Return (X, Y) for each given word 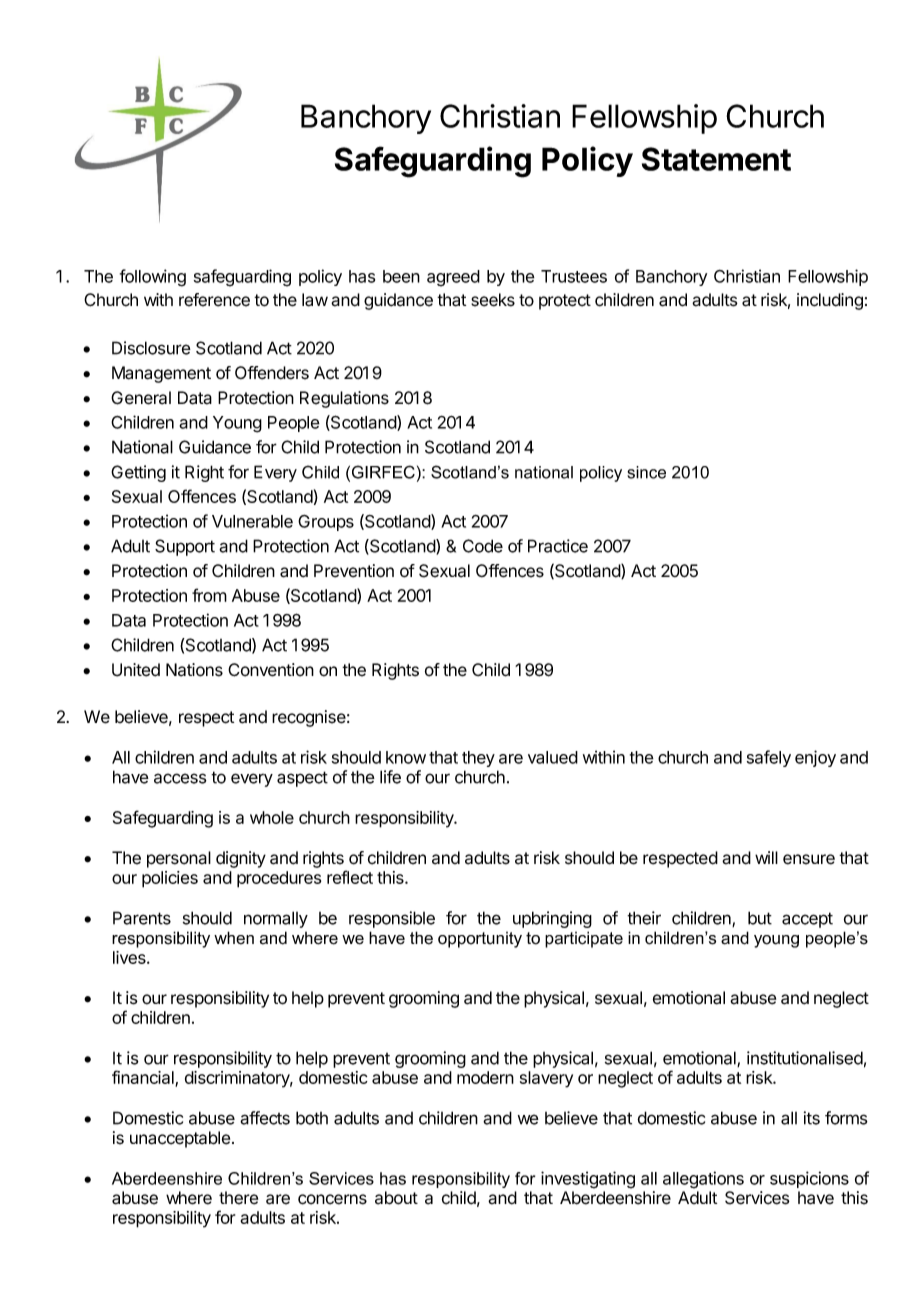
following (153, 278)
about (396, 1198)
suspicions (809, 1179)
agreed (453, 278)
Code (483, 546)
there (238, 1198)
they (478, 759)
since (646, 472)
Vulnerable (252, 521)
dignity (241, 859)
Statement (716, 159)
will (766, 857)
